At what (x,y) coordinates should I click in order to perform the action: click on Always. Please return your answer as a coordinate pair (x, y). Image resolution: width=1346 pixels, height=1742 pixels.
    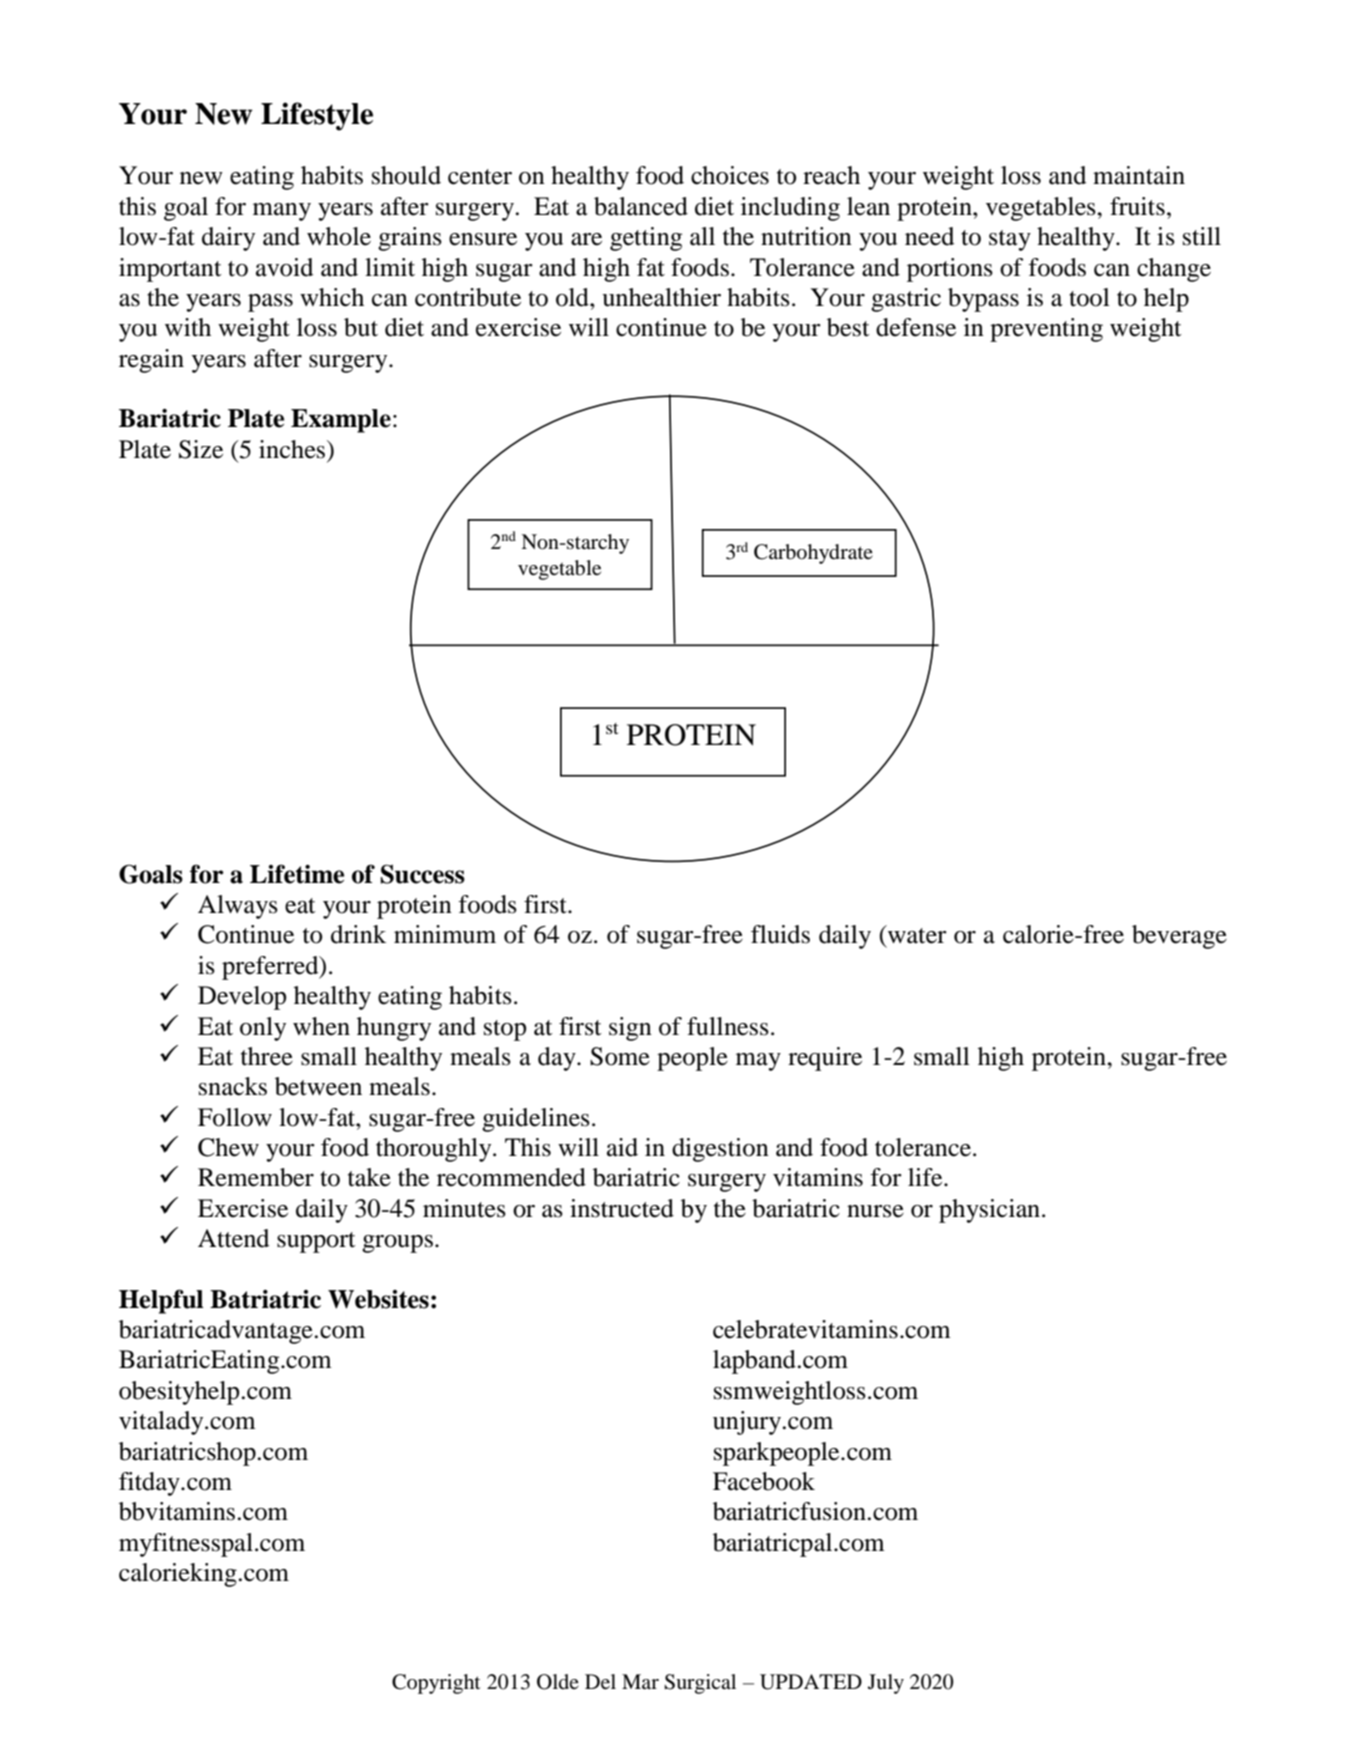
    Looking at the image, I should click on (238, 907).
